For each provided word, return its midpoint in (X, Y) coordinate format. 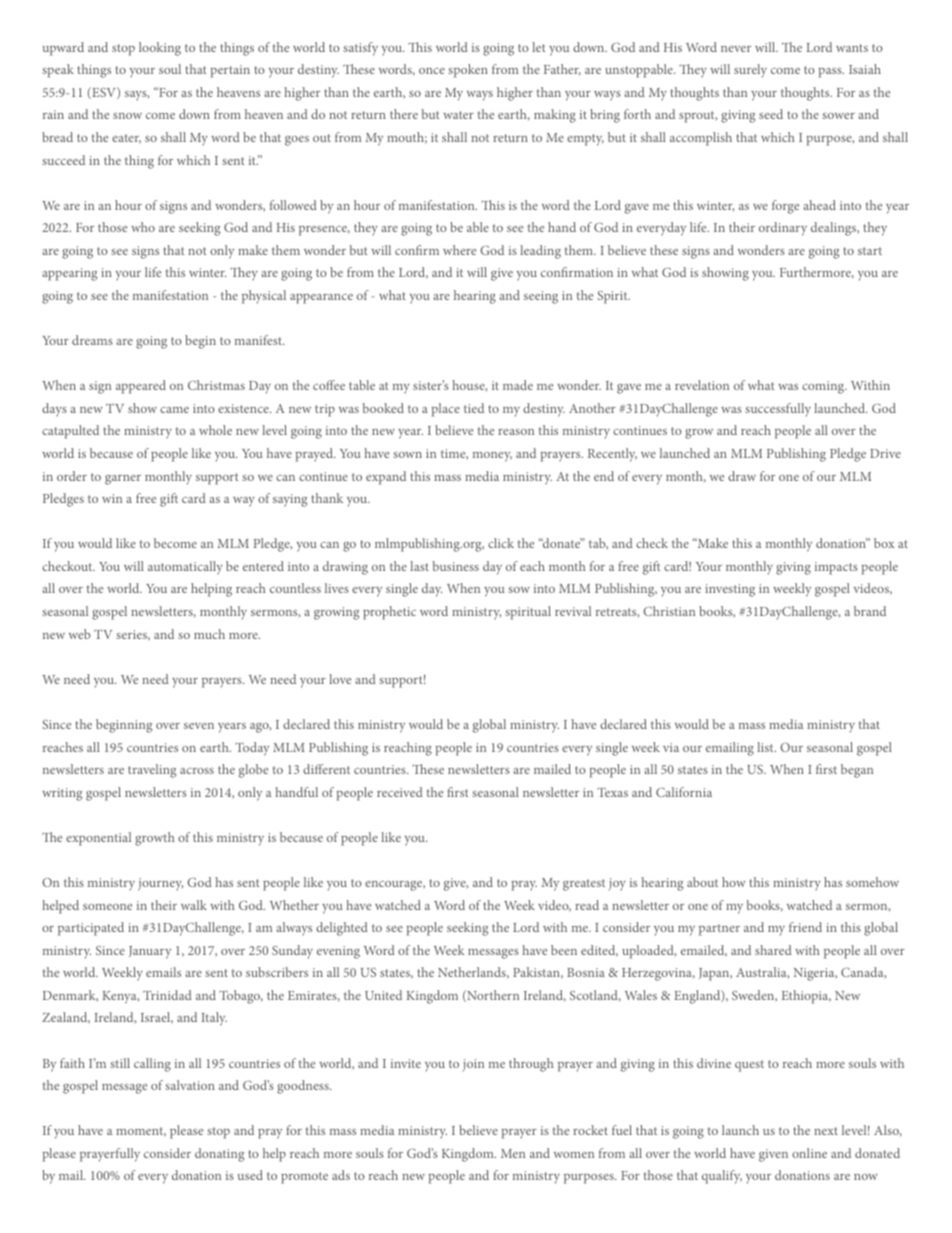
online (809, 1153)
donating (219, 1155)
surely (750, 71)
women (574, 1155)
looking (160, 49)
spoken (468, 71)
